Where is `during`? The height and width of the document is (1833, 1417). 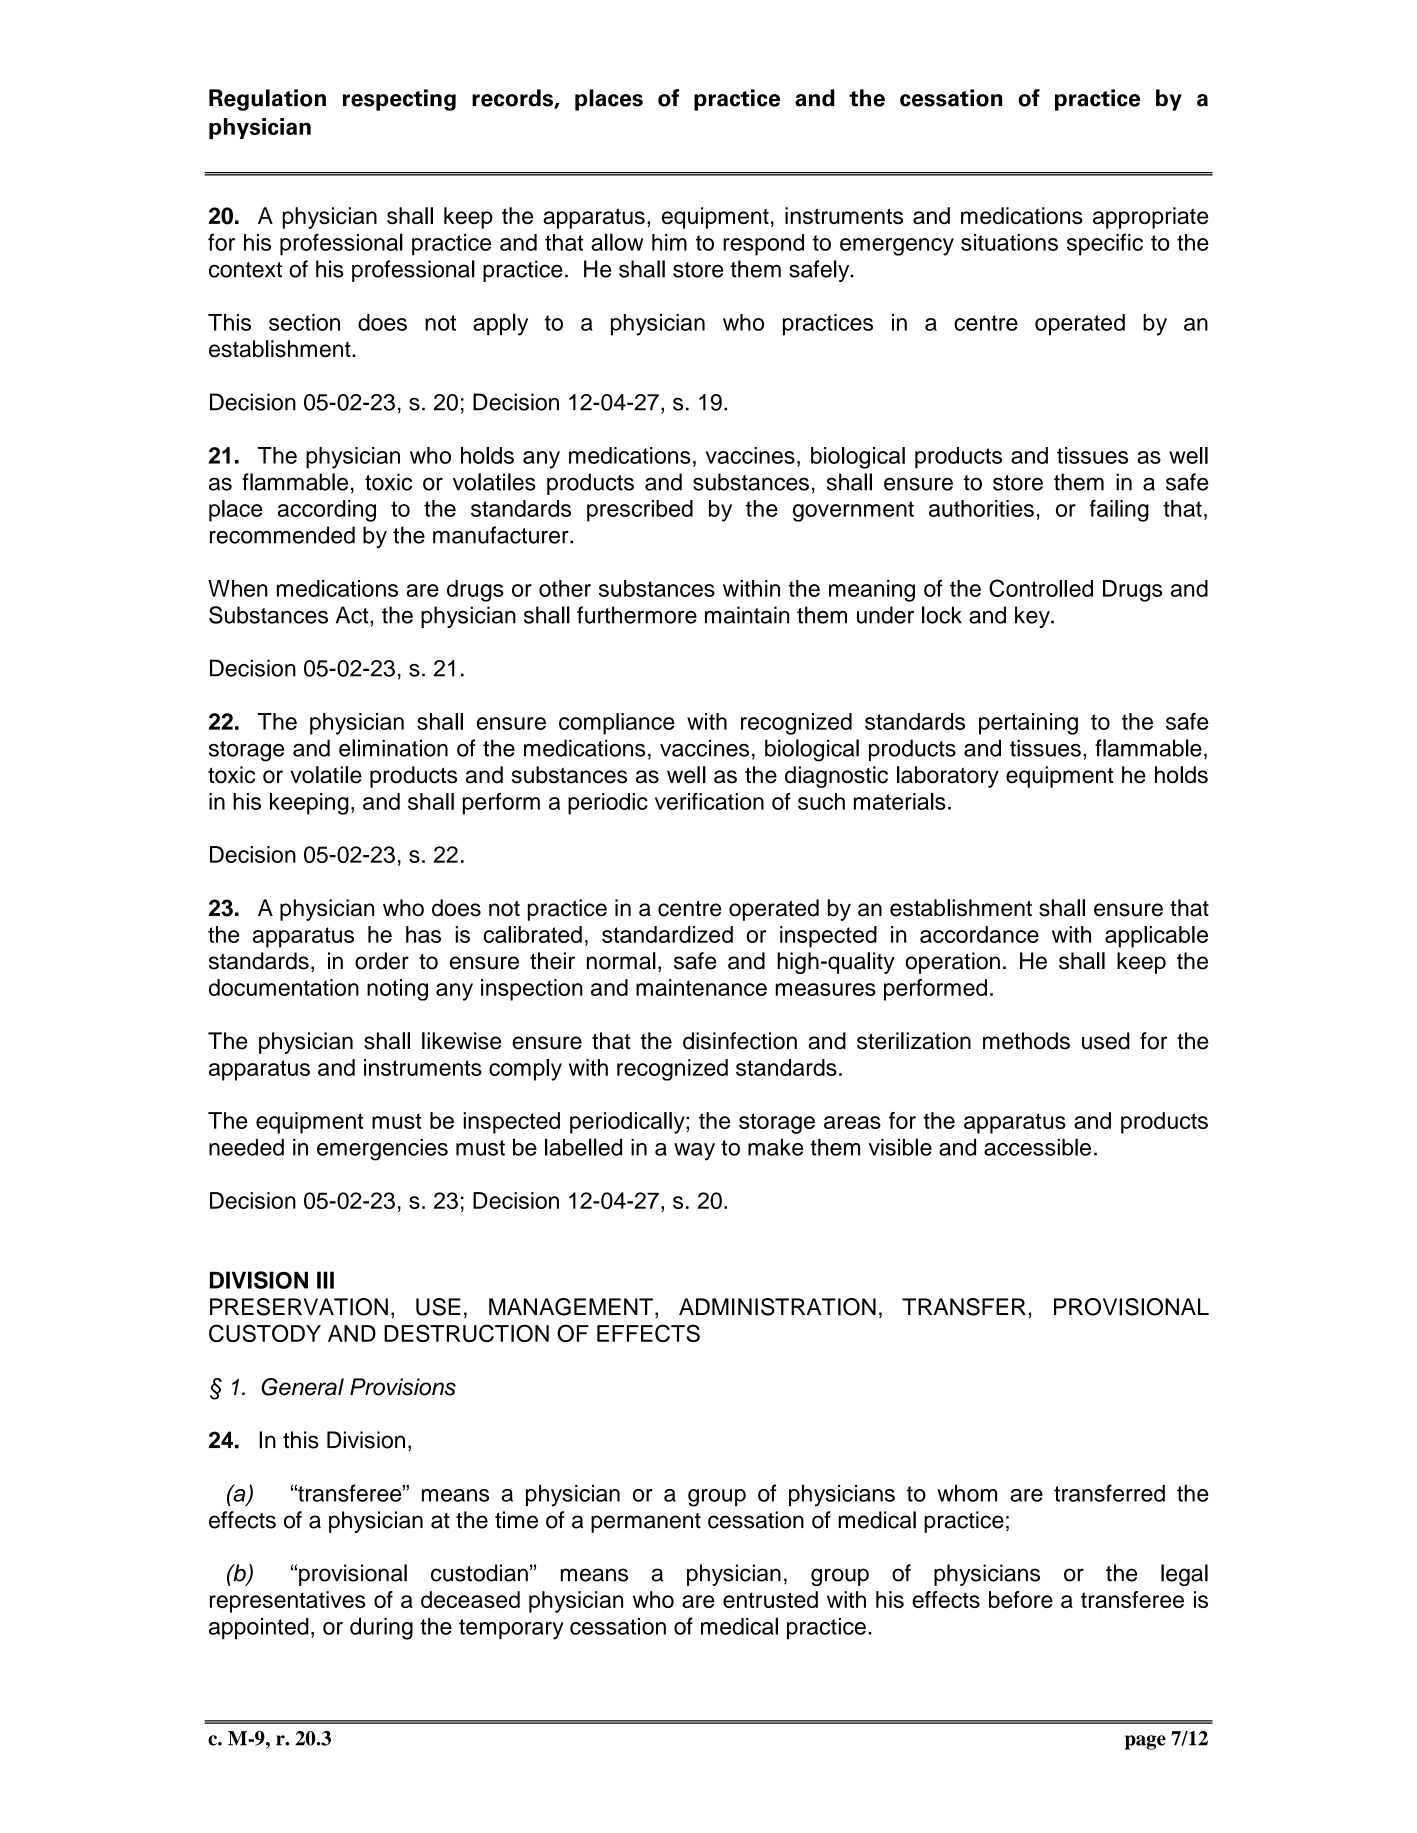
during is located at coordinates (381, 1629).
